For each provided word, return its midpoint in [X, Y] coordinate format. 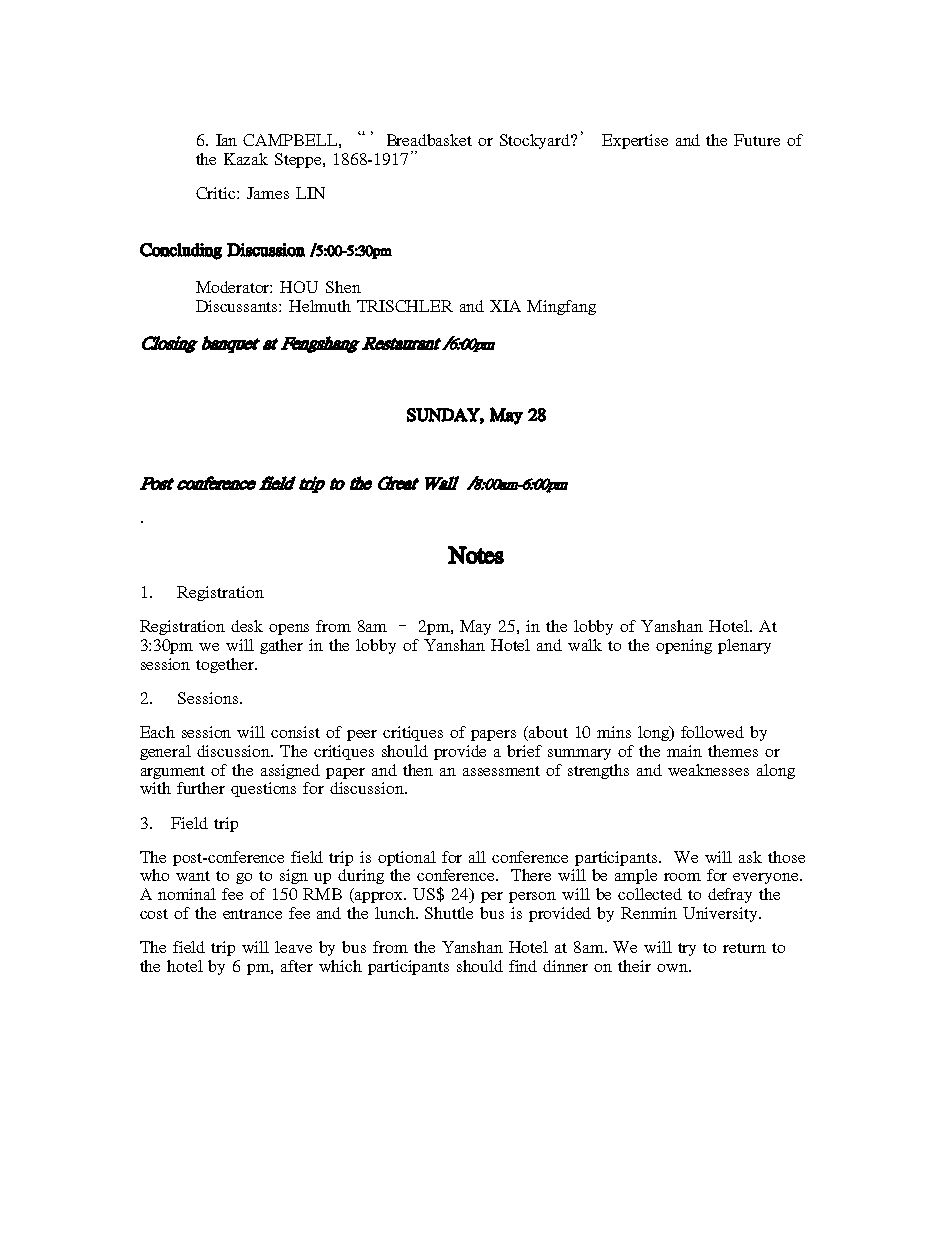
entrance [252, 914]
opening [684, 646]
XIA [505, 306]
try [687, 949]
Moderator [234, 287]
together [226, 665]
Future [757, 140]
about [548, 732]
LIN [310, 193]
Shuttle [449, 913]
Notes [476, 555]
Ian [226, 140]
